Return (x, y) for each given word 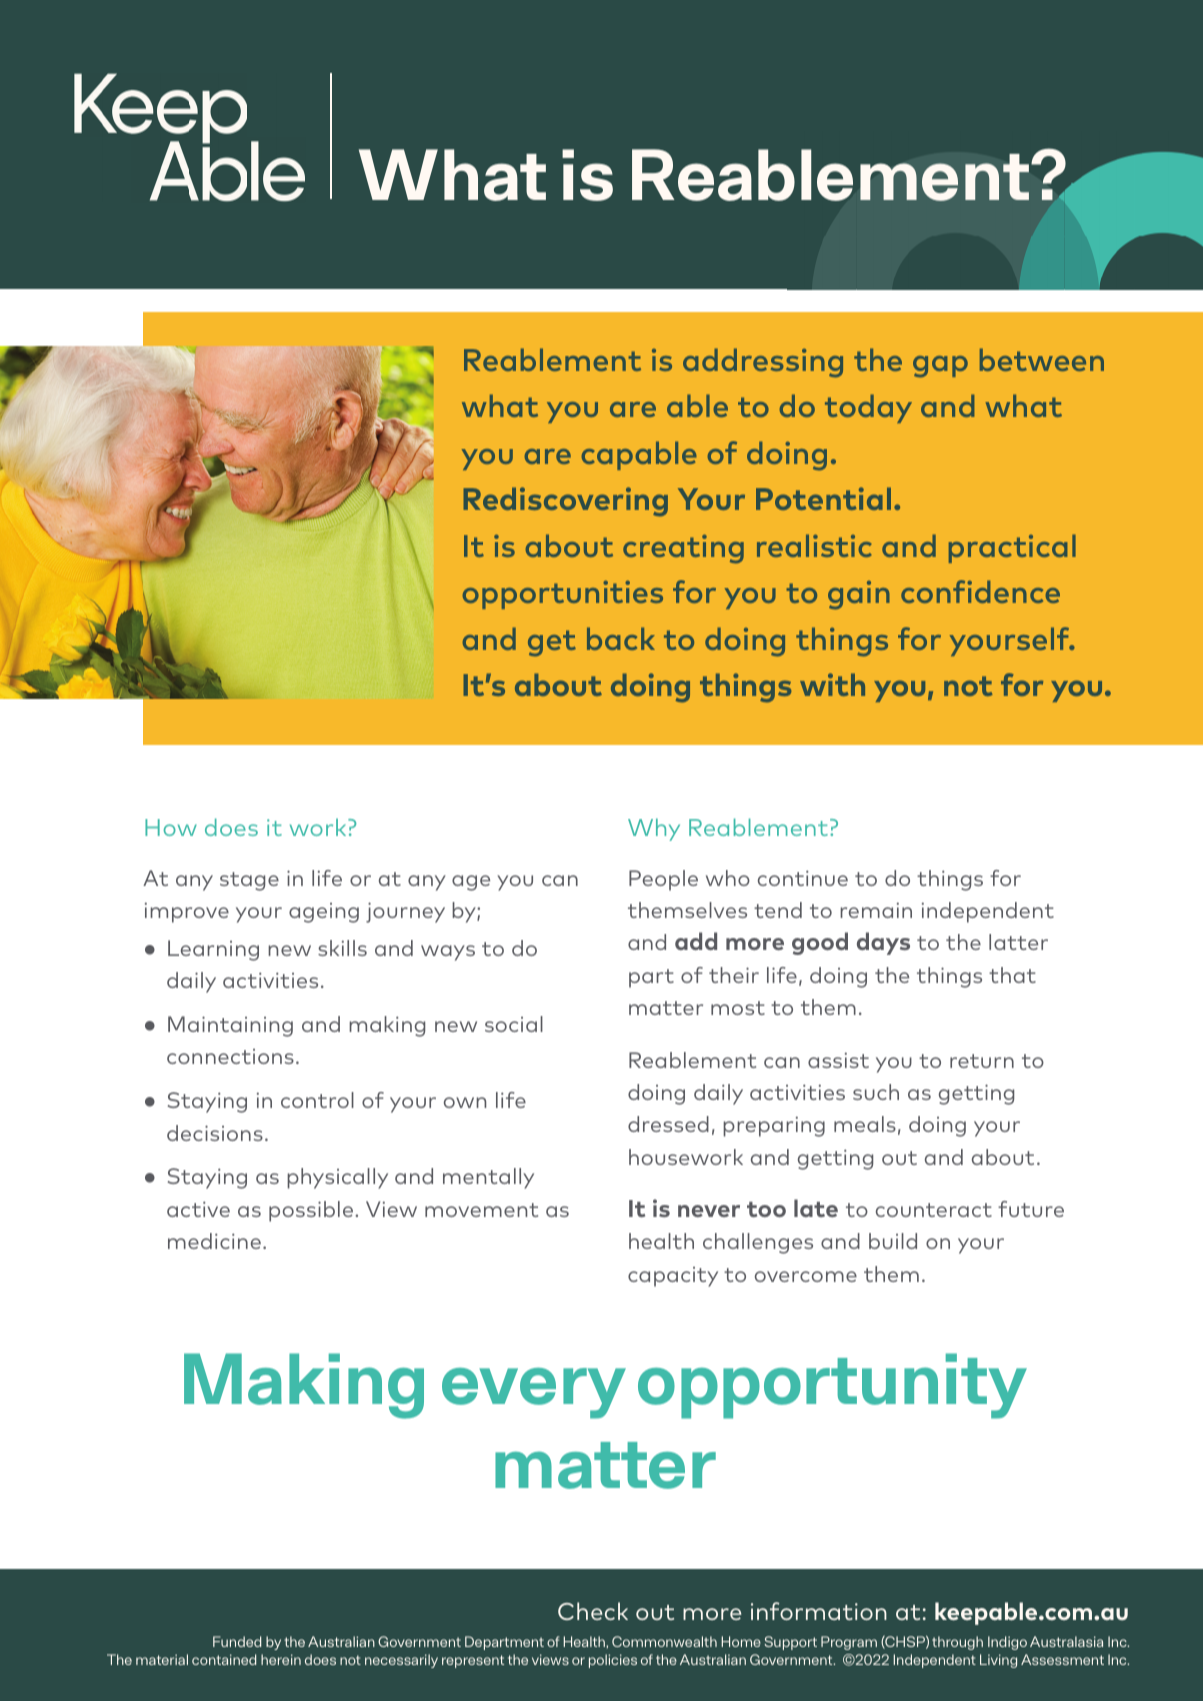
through (957, 1643)
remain (876, 910)
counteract (934, 1210)
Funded (237, 1641)
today (868, 408)
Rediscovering (565, 502)
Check (593, 1611)
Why (654, 829)
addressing (763, 363)
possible (312, 1211)
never (709, 1211)
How (171, 827)
